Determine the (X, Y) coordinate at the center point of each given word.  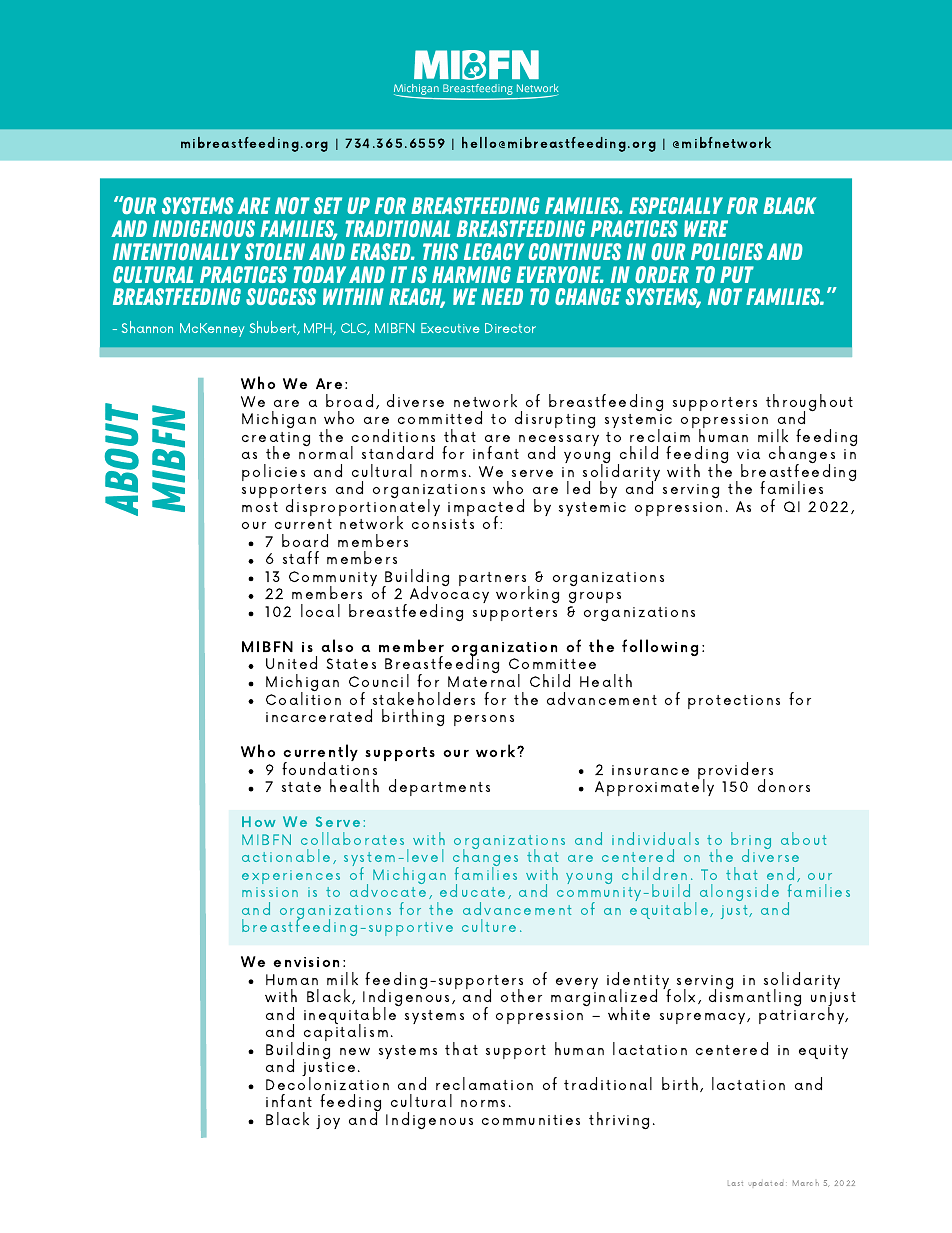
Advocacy (449, 596)
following (660, 647)
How (259, 821)
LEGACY (494, 251)
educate (472, 890)
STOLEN (275, 251)
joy (328, 1122)
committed (440, 417)
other (521, 995)
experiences (291, 877)
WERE (706, 228)
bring (751, 842)
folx (682, 995)
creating (276, 440)
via (748, 454)
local (320, 610)
